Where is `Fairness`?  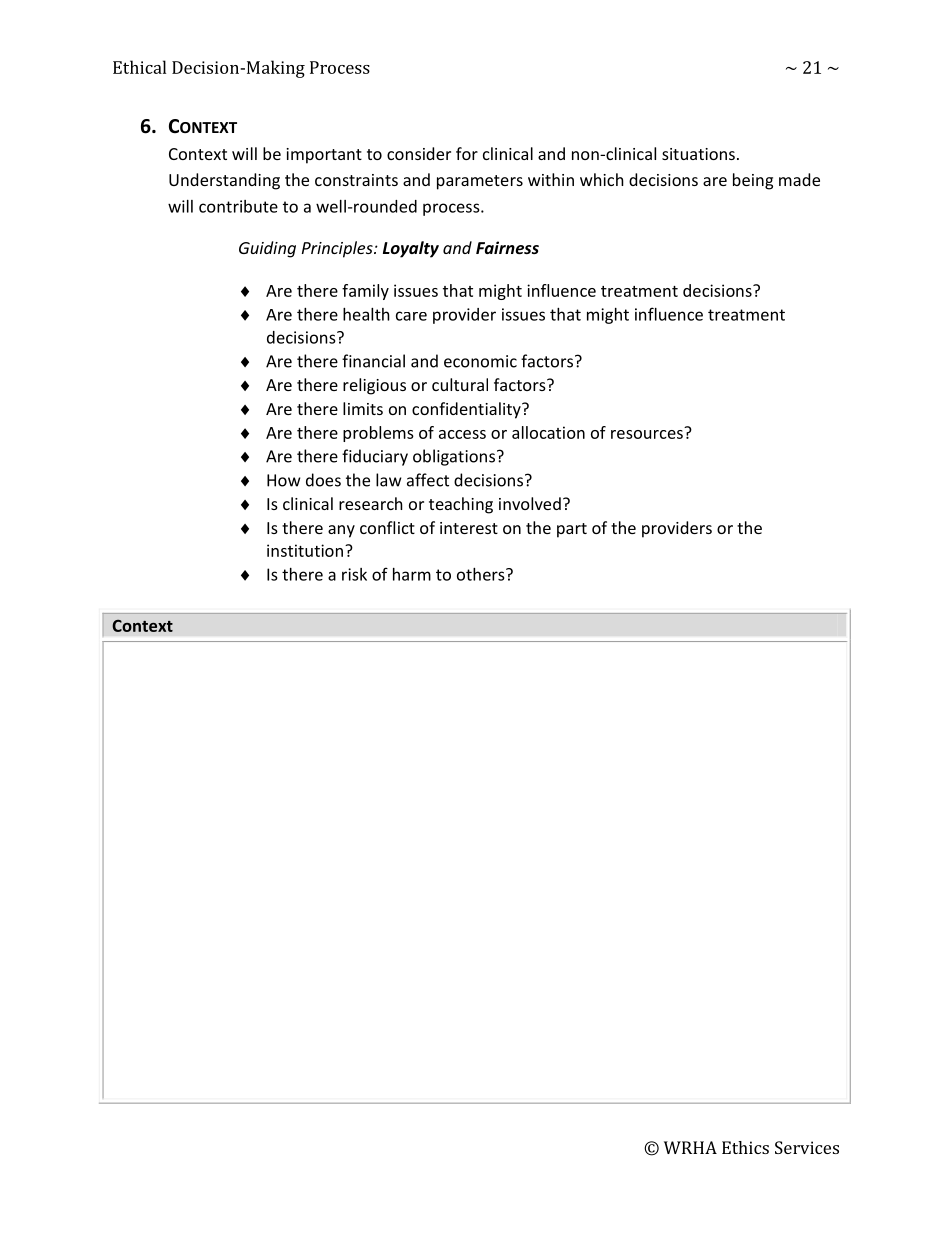 Fairness is located at coordinates (507, 247).
